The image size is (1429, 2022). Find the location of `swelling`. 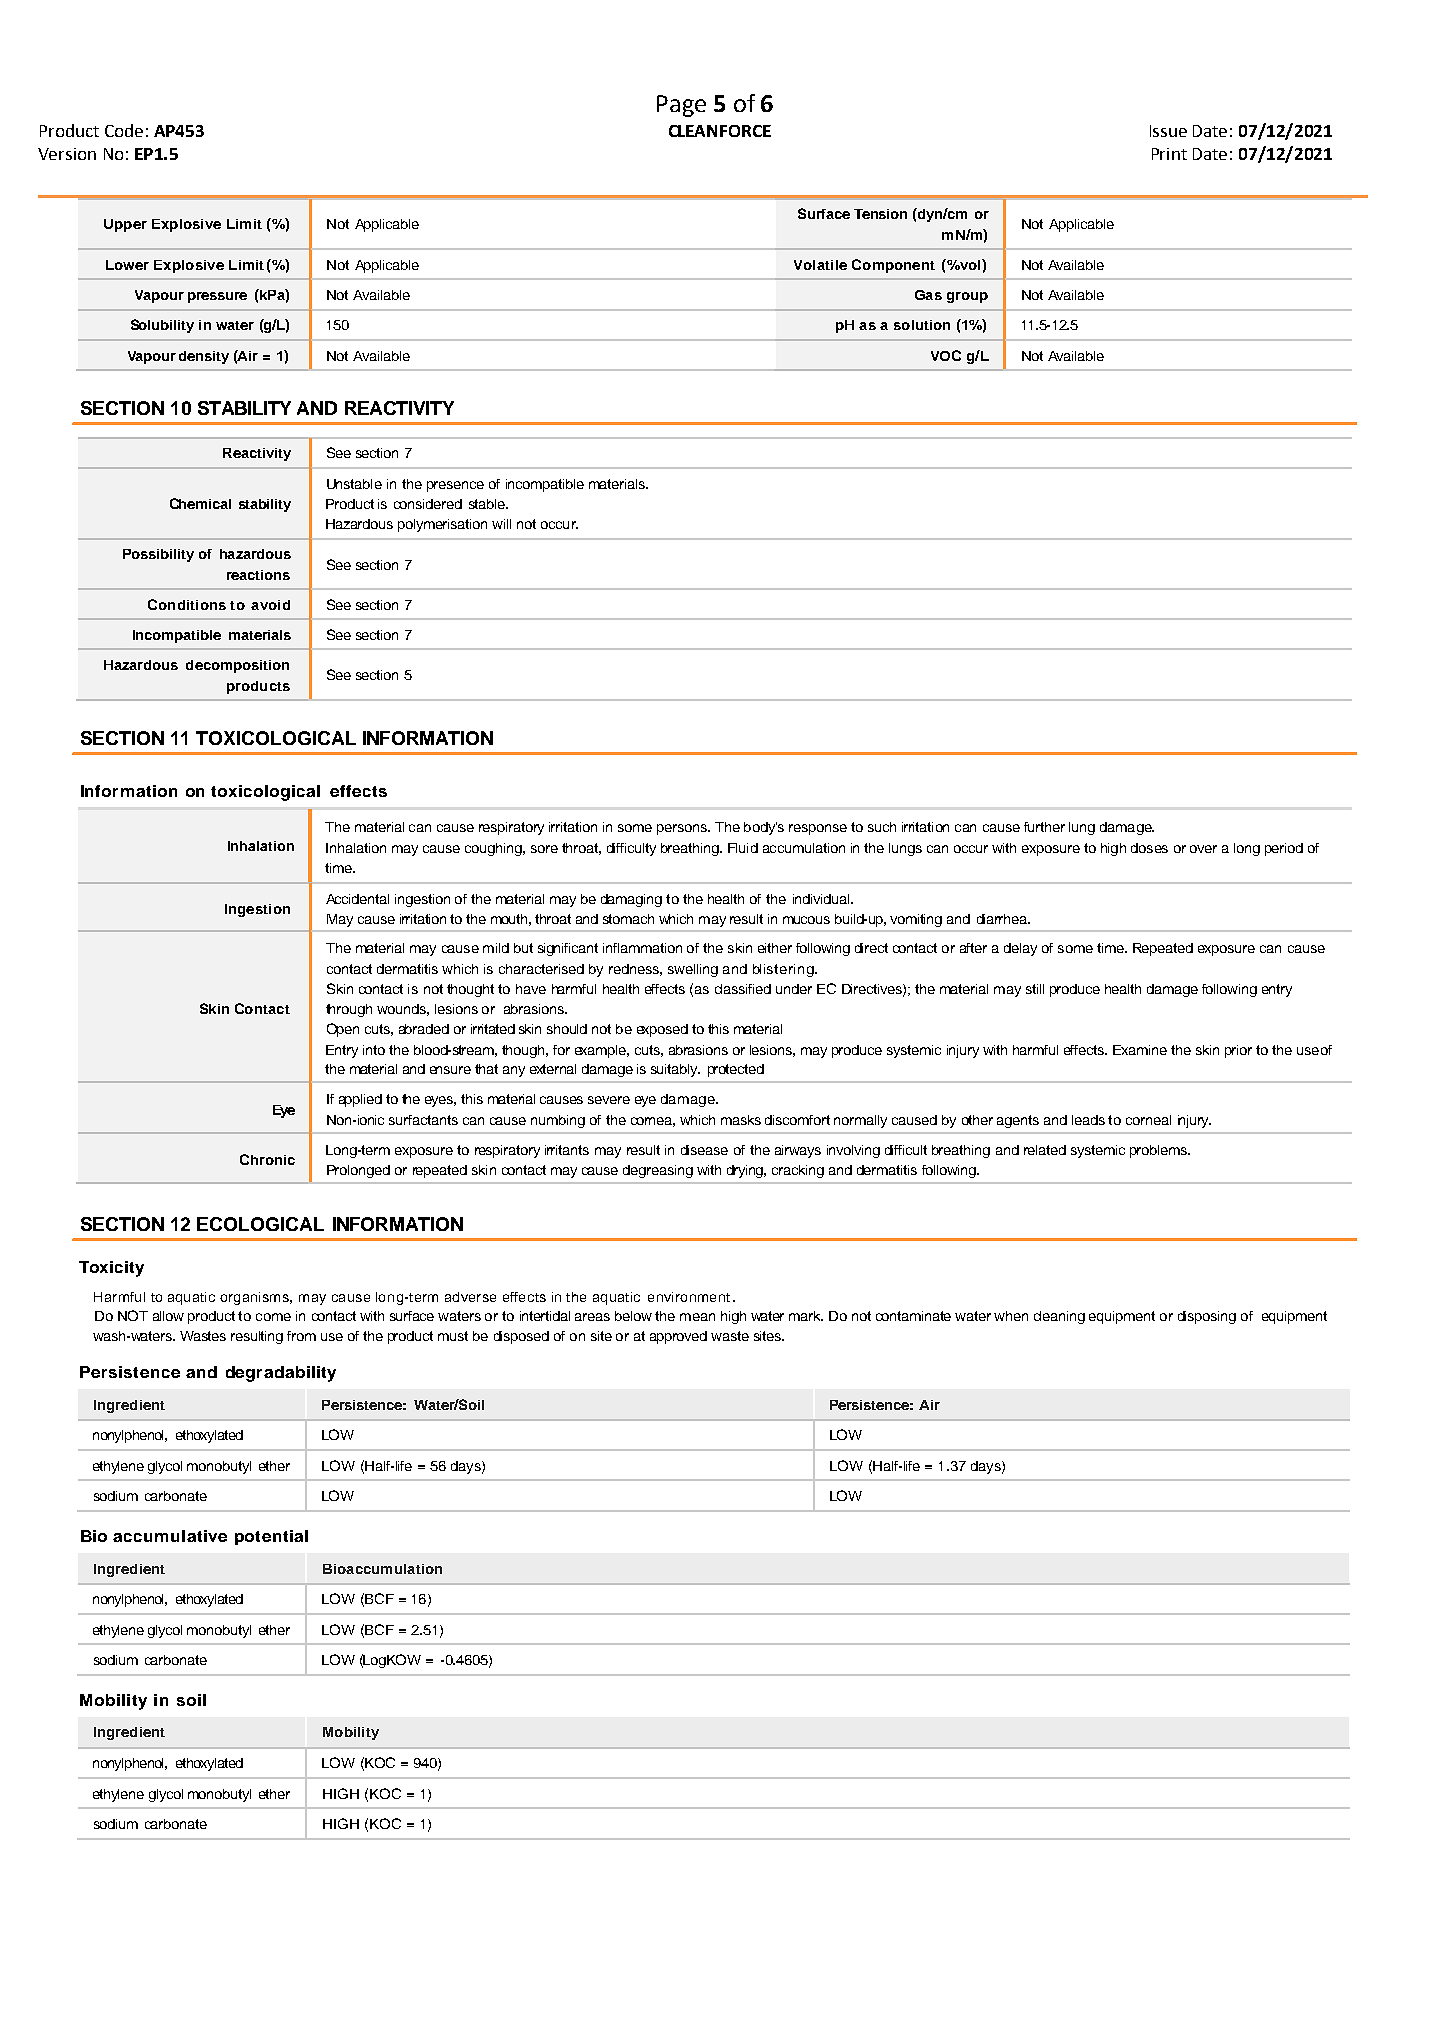

swelling is located at coordinates (693, 970).
